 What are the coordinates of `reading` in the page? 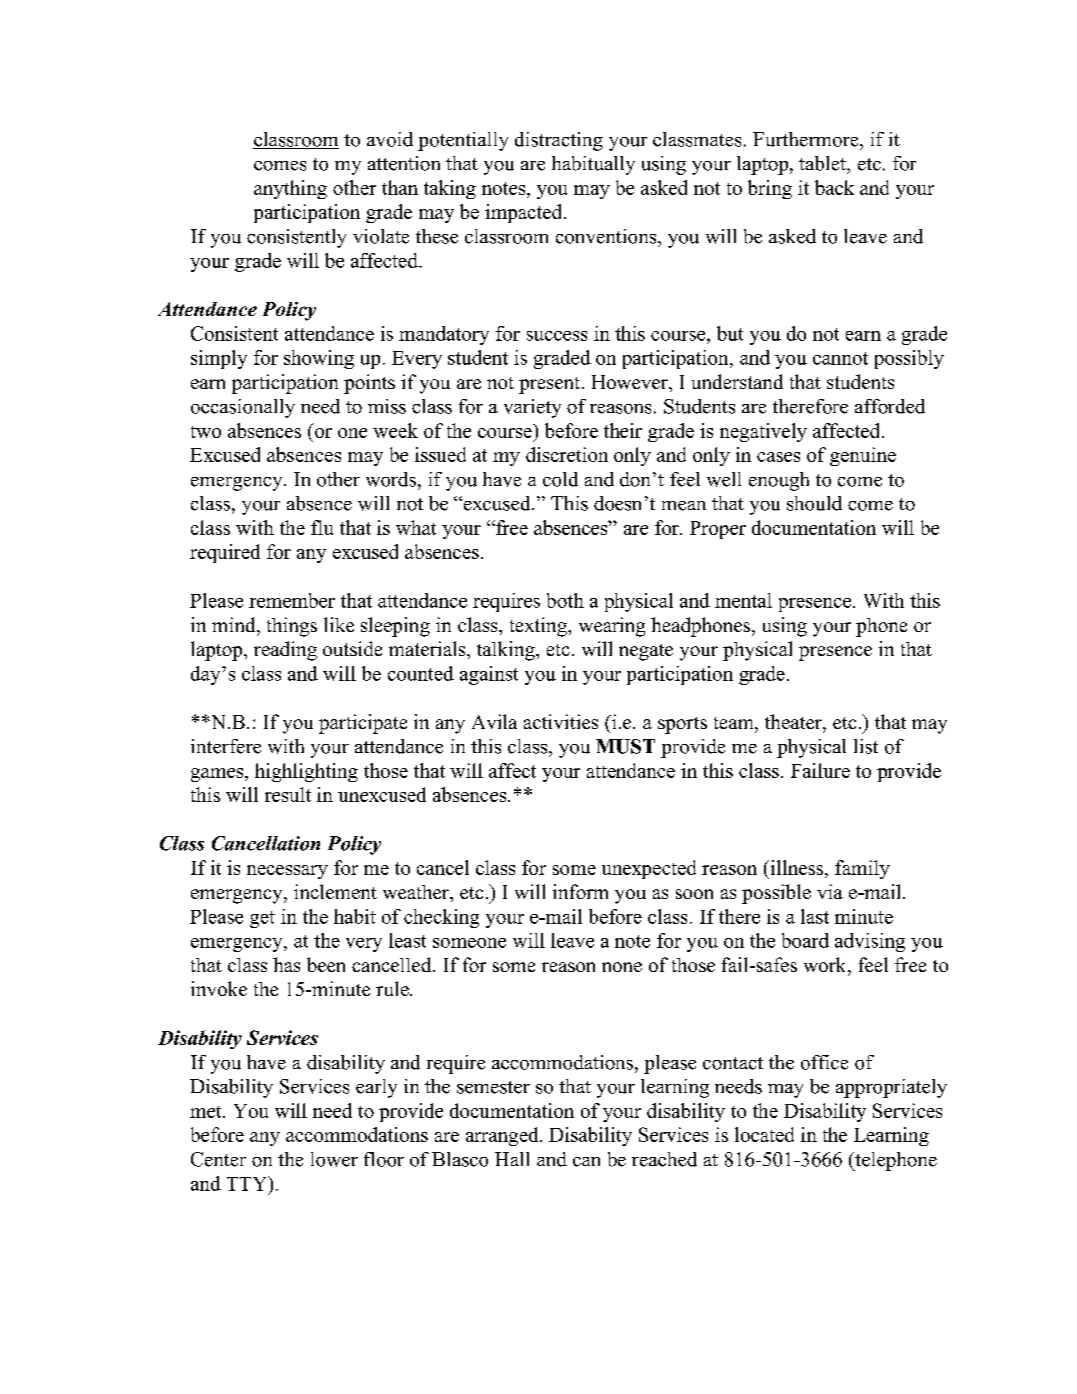 It's located at (285, 651).
